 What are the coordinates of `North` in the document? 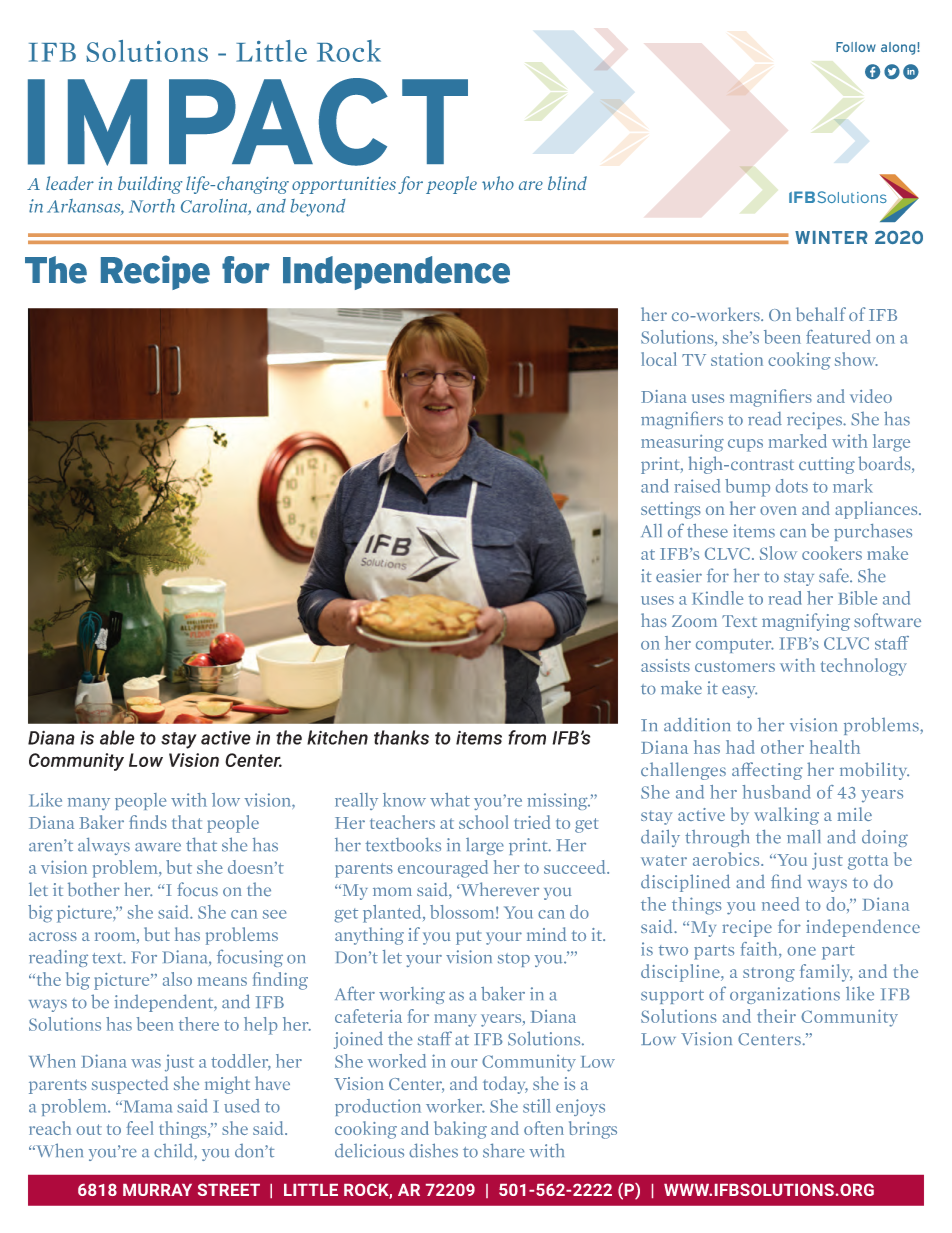 It's located at (152, 206).
